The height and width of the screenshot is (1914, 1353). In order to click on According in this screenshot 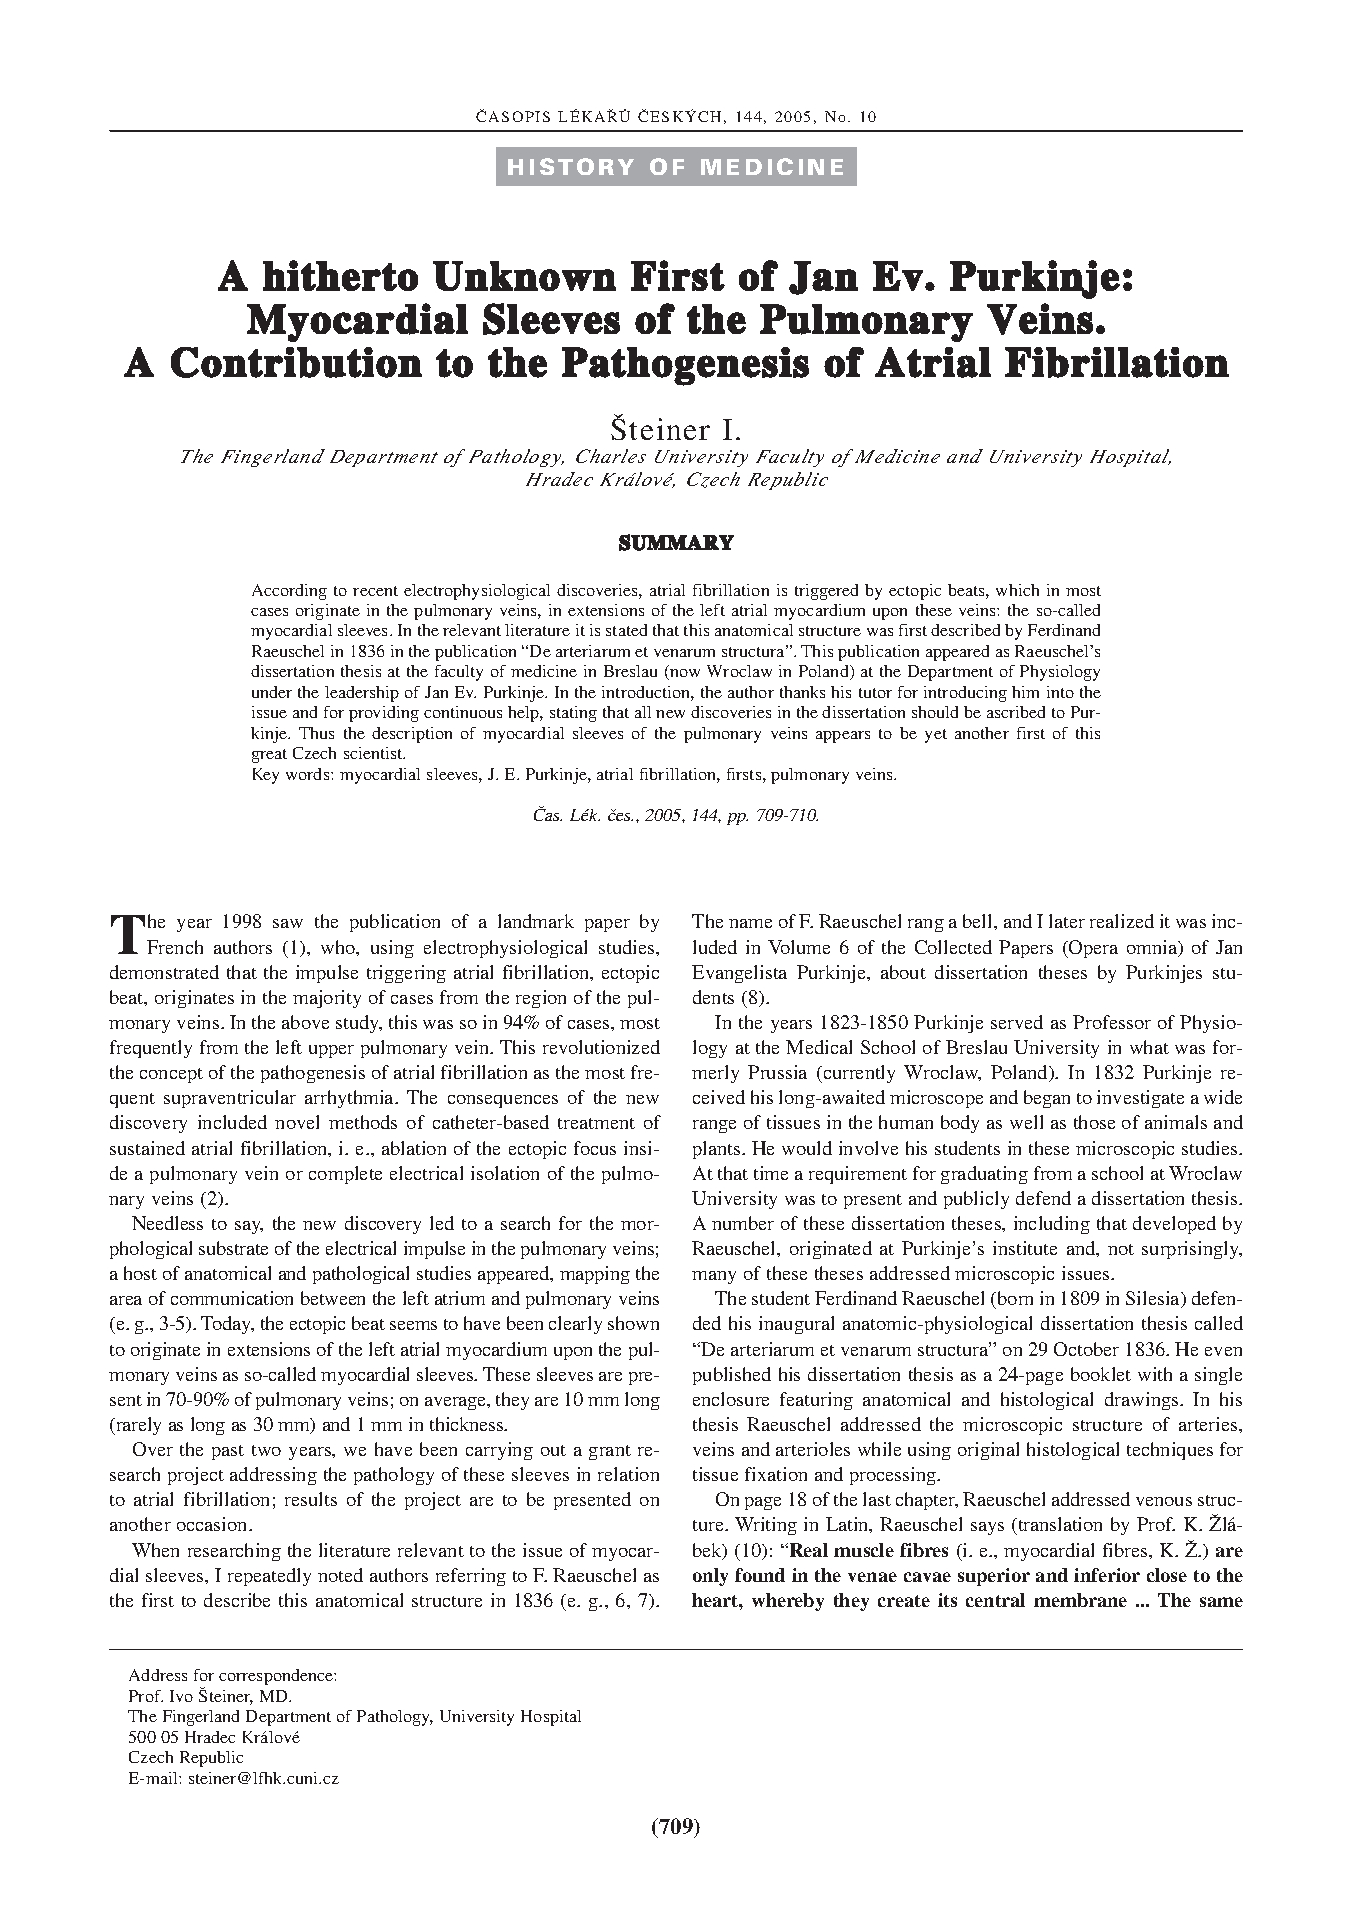, I will do `click(289, 592)`.
